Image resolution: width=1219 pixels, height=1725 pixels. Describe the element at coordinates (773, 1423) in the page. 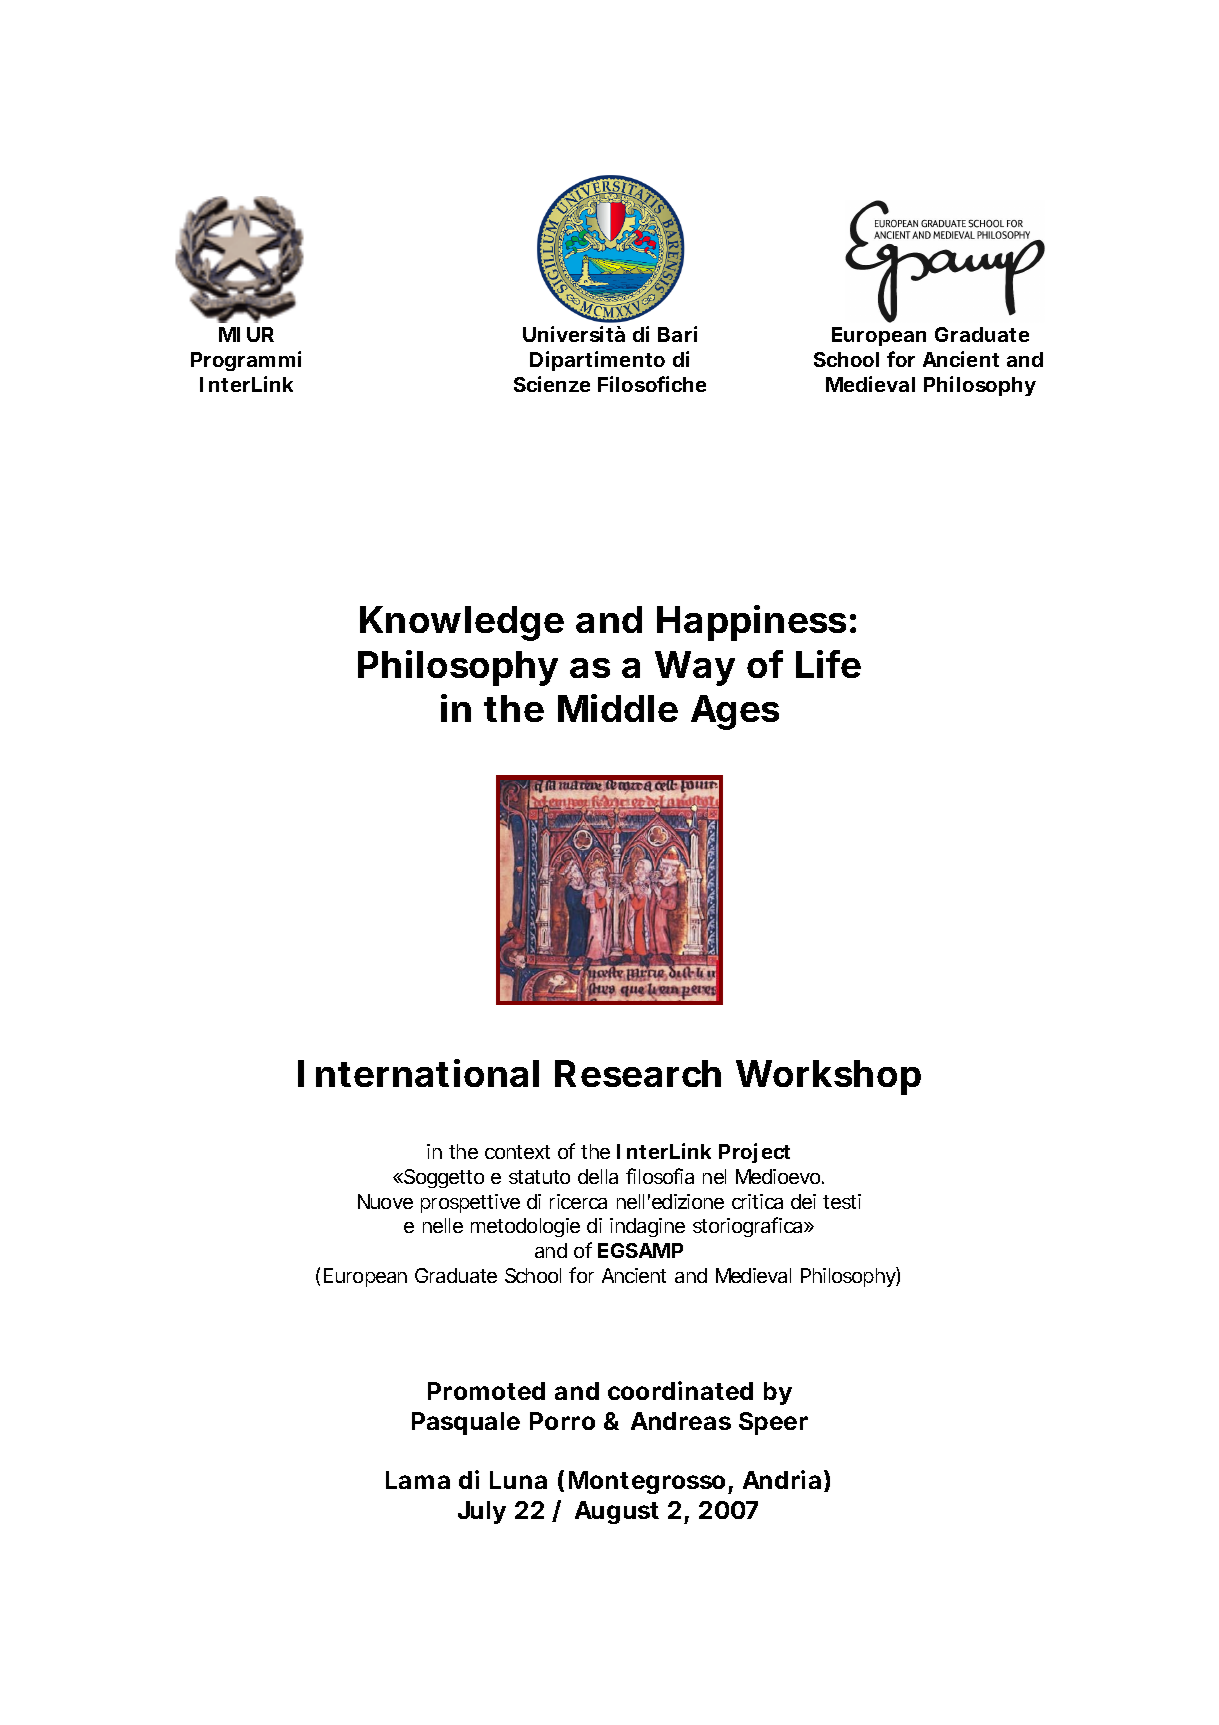

I see `Speer` at that location.
